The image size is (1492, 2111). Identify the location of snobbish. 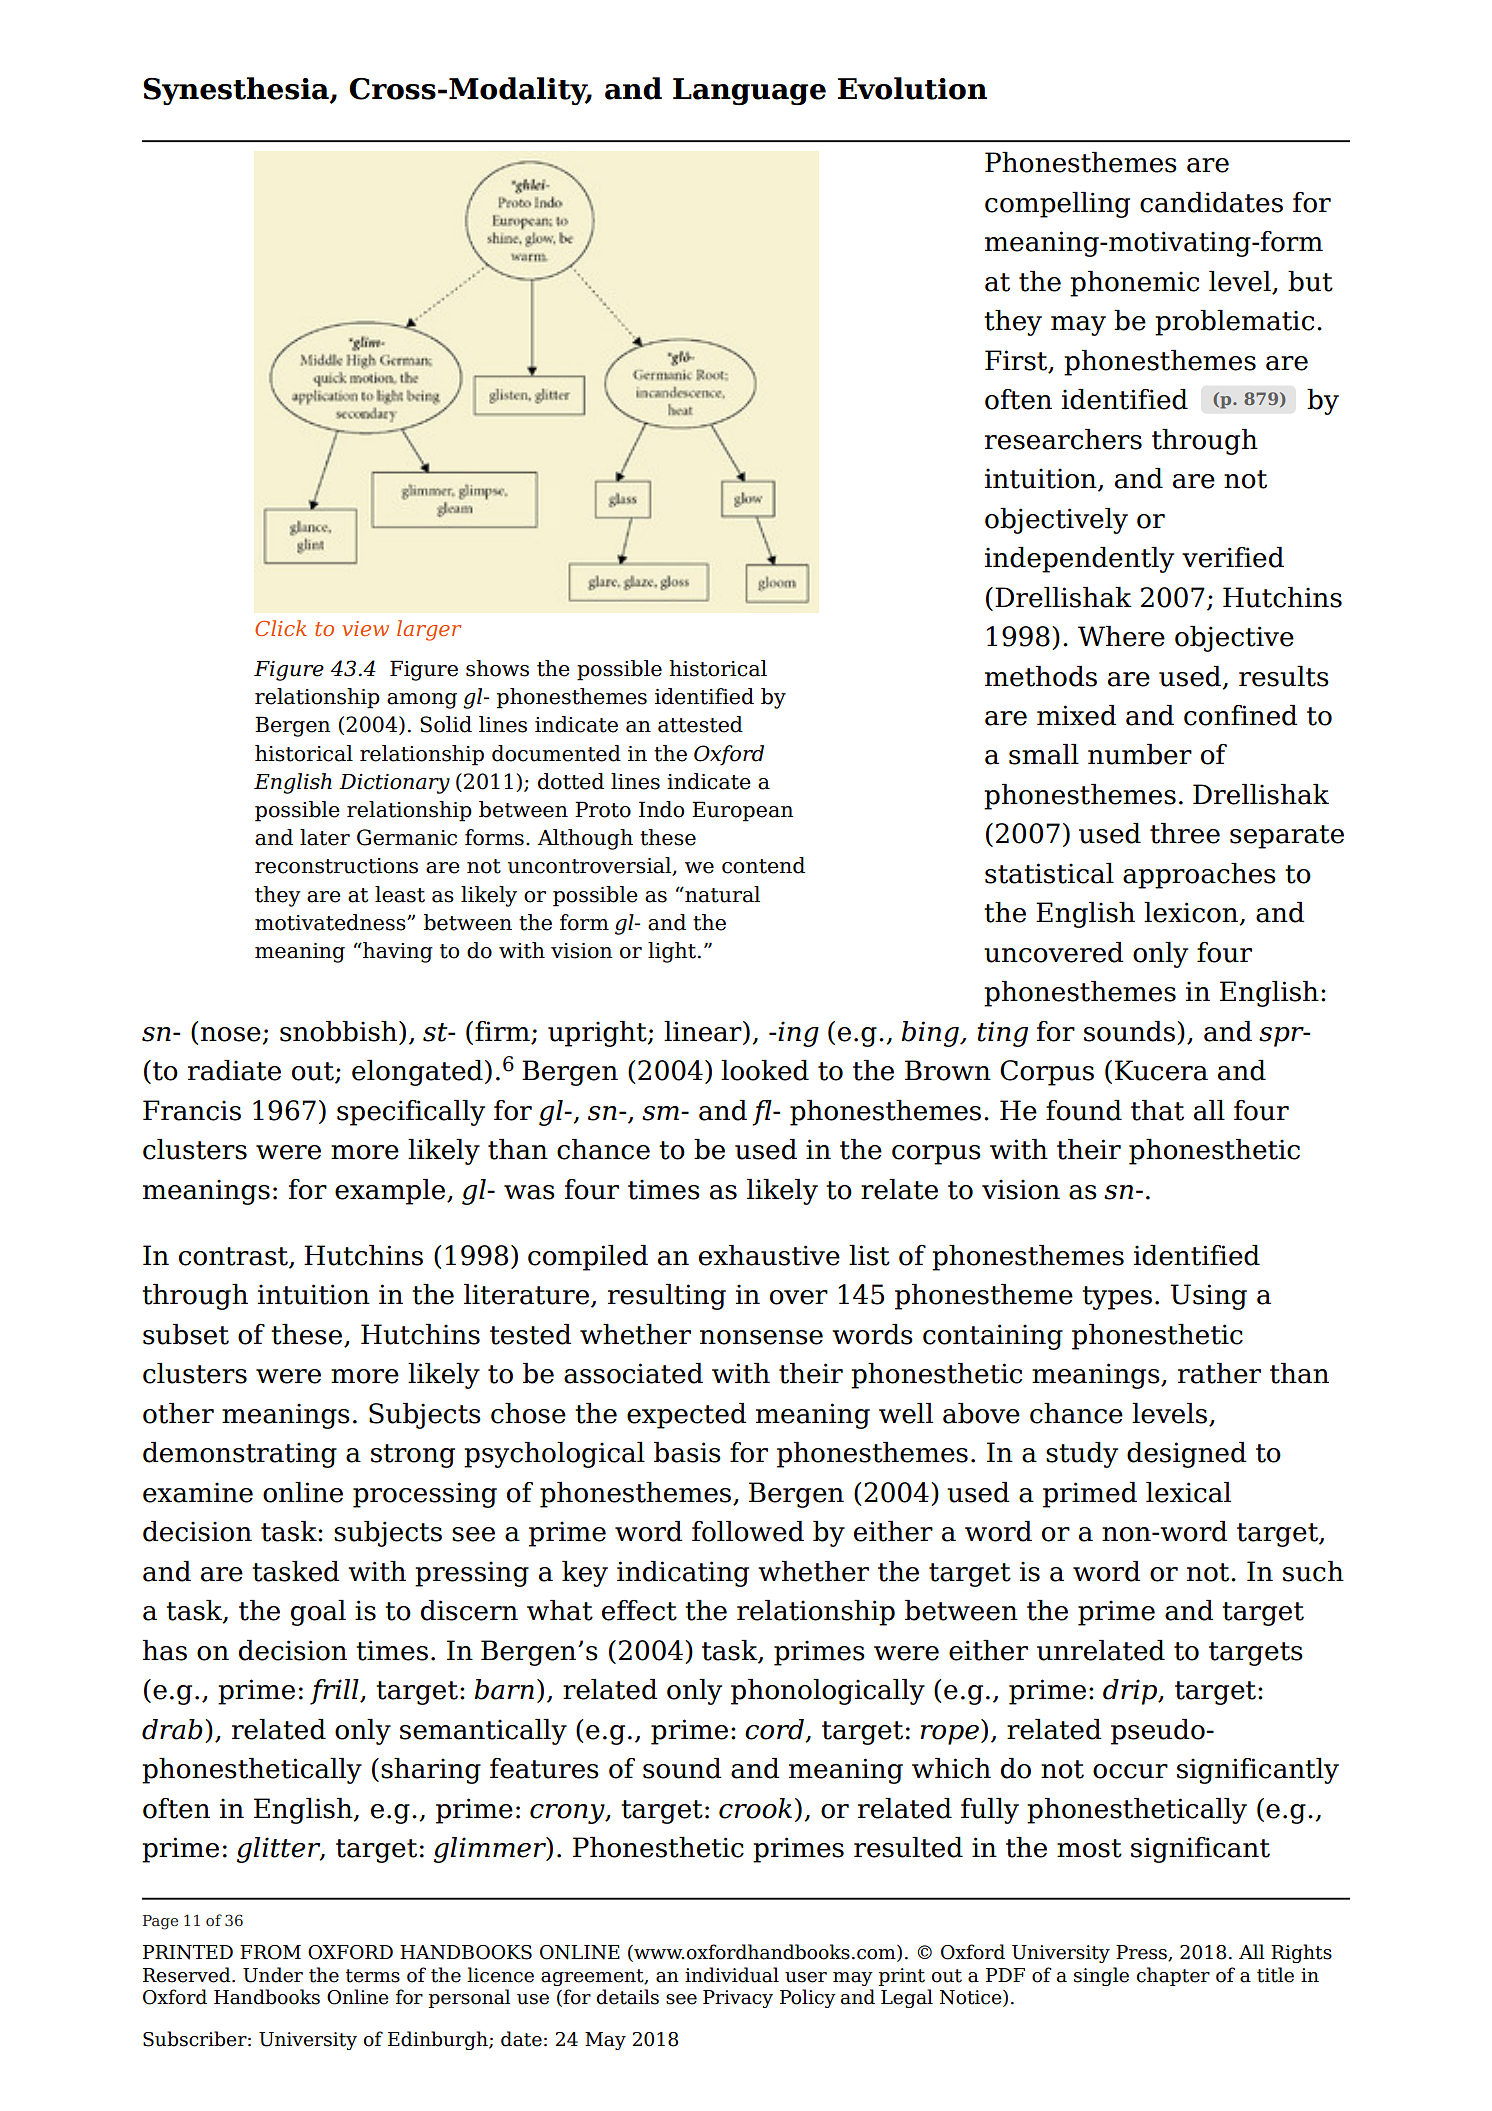
(340, 1032).
